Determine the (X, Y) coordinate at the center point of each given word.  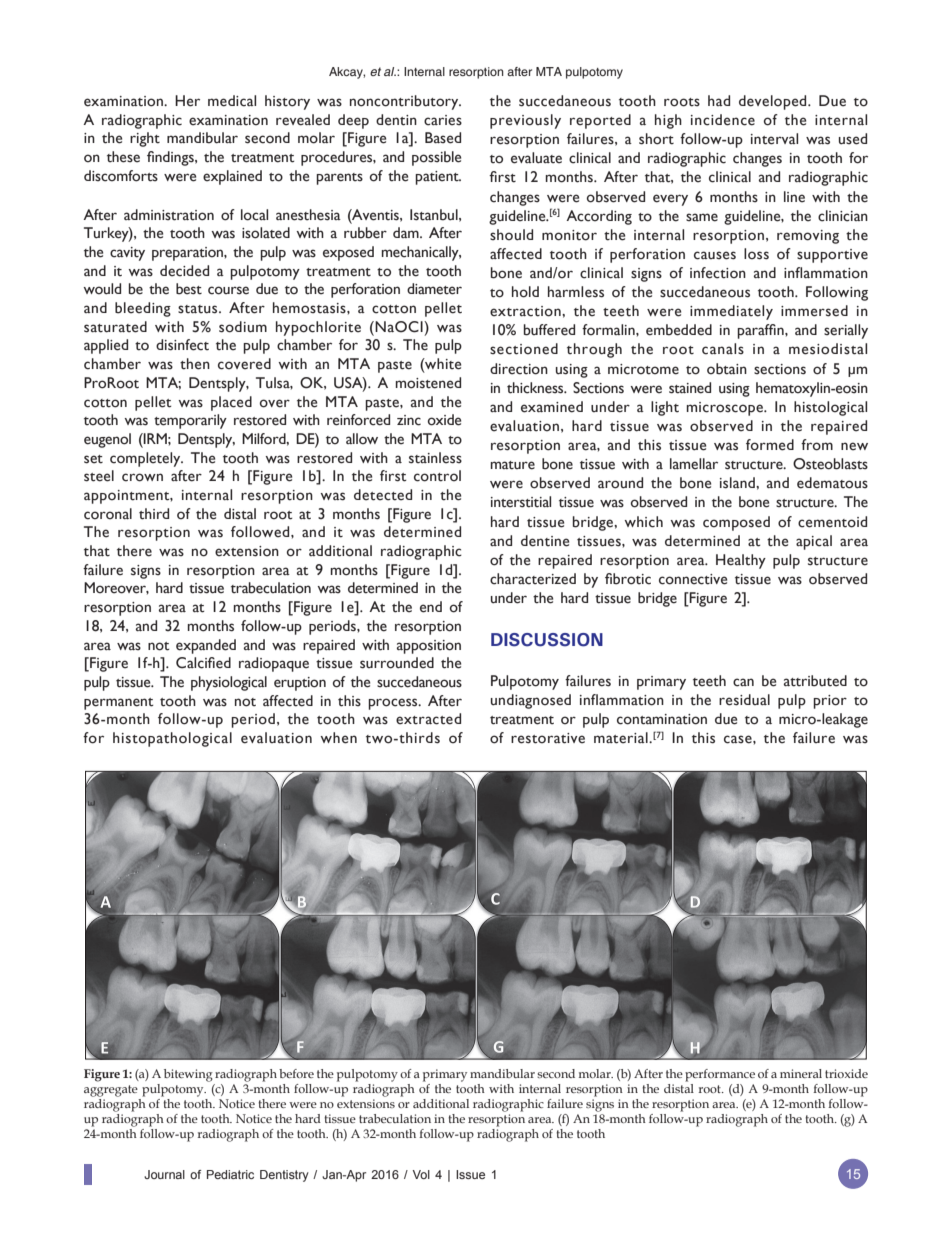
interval (774, 139)
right (145, 139)
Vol (421, 1174)
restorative (548, 738)
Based (443, 138)
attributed (815, 681)
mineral (801, 1073)
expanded (206, 646)
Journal (164, 1174)
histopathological (172, 739)
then (195, 364)
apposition (429, 647)
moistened (428, 383)
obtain (727, 369)
